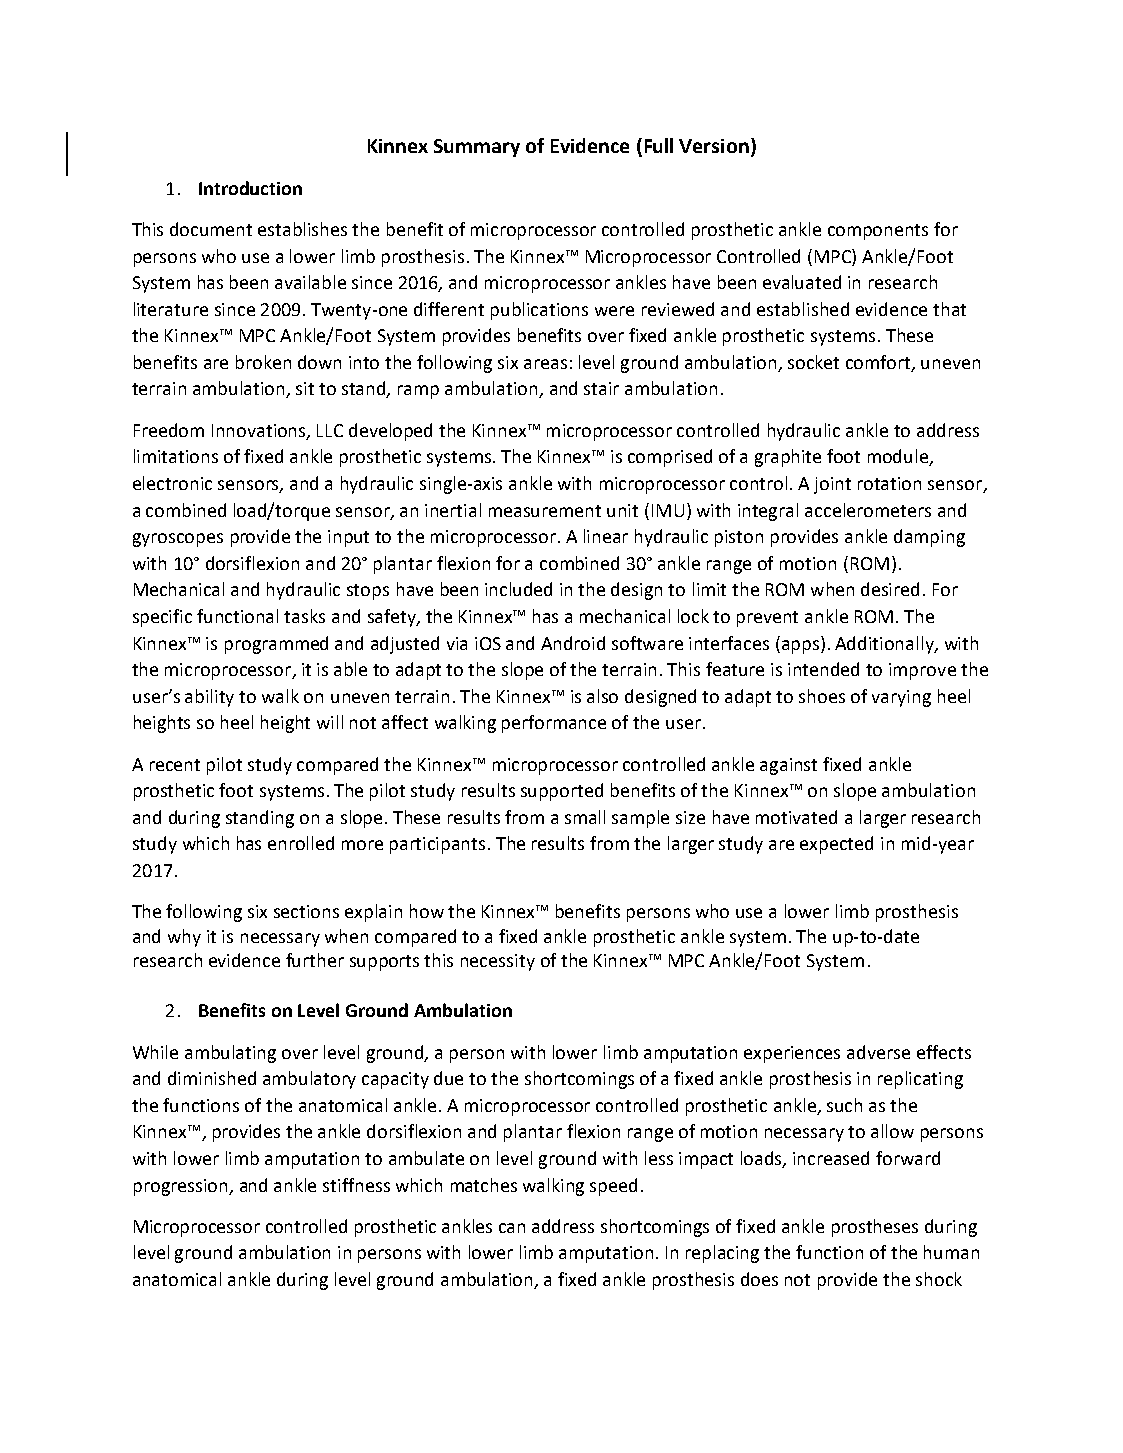  I want to click on ability, so click(209, 698).
